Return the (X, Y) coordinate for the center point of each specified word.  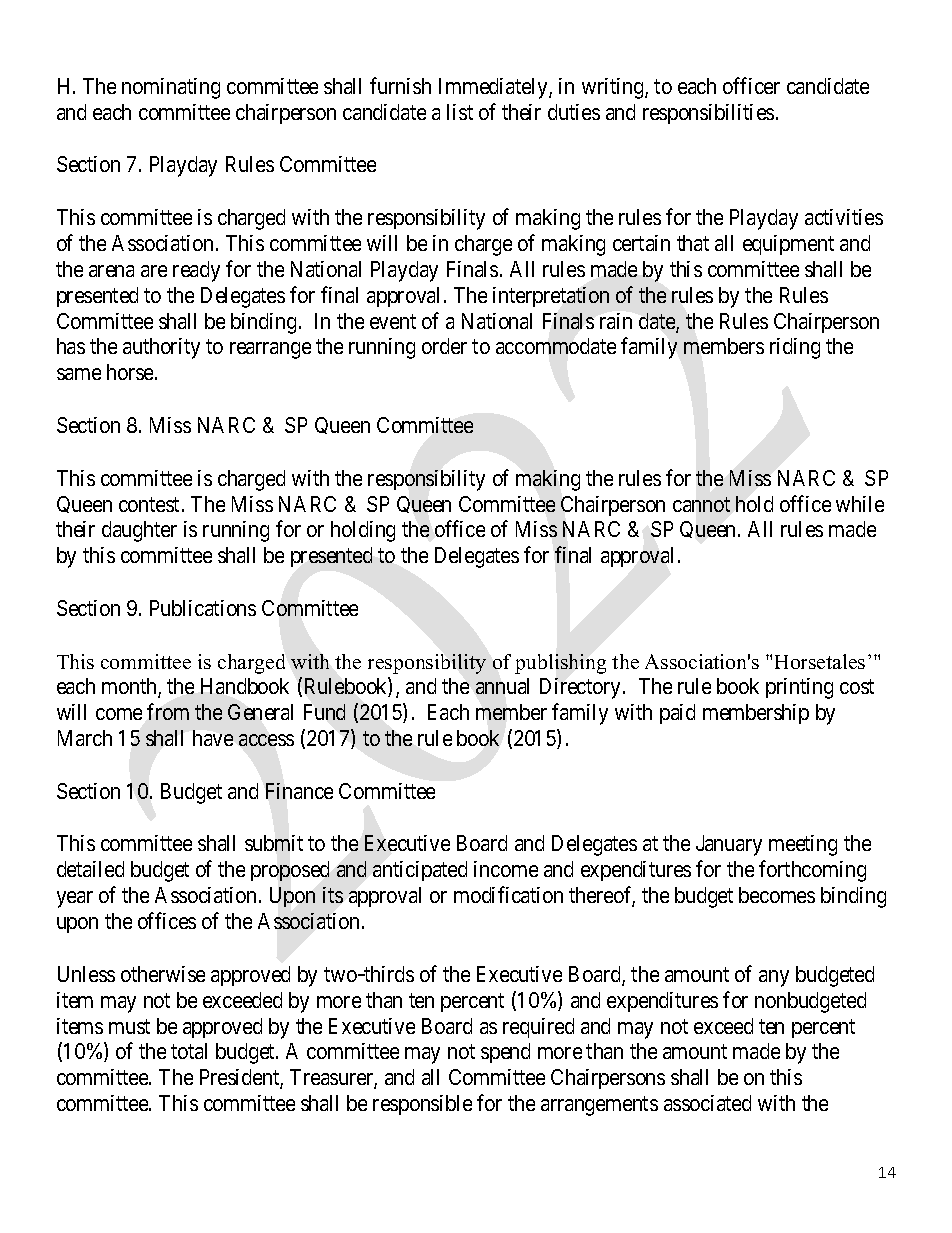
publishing (560, 664)
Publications (203, 608)
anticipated (420, 871)
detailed (90, 869)
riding (795, 348)
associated (707, 1103)
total (189, 1051)
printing (799, 688)
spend (505, 1053)
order (444, 346)
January (729, 845)
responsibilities (708, 114)
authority (161, 348)
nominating (171, 88)
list (460, 112)
